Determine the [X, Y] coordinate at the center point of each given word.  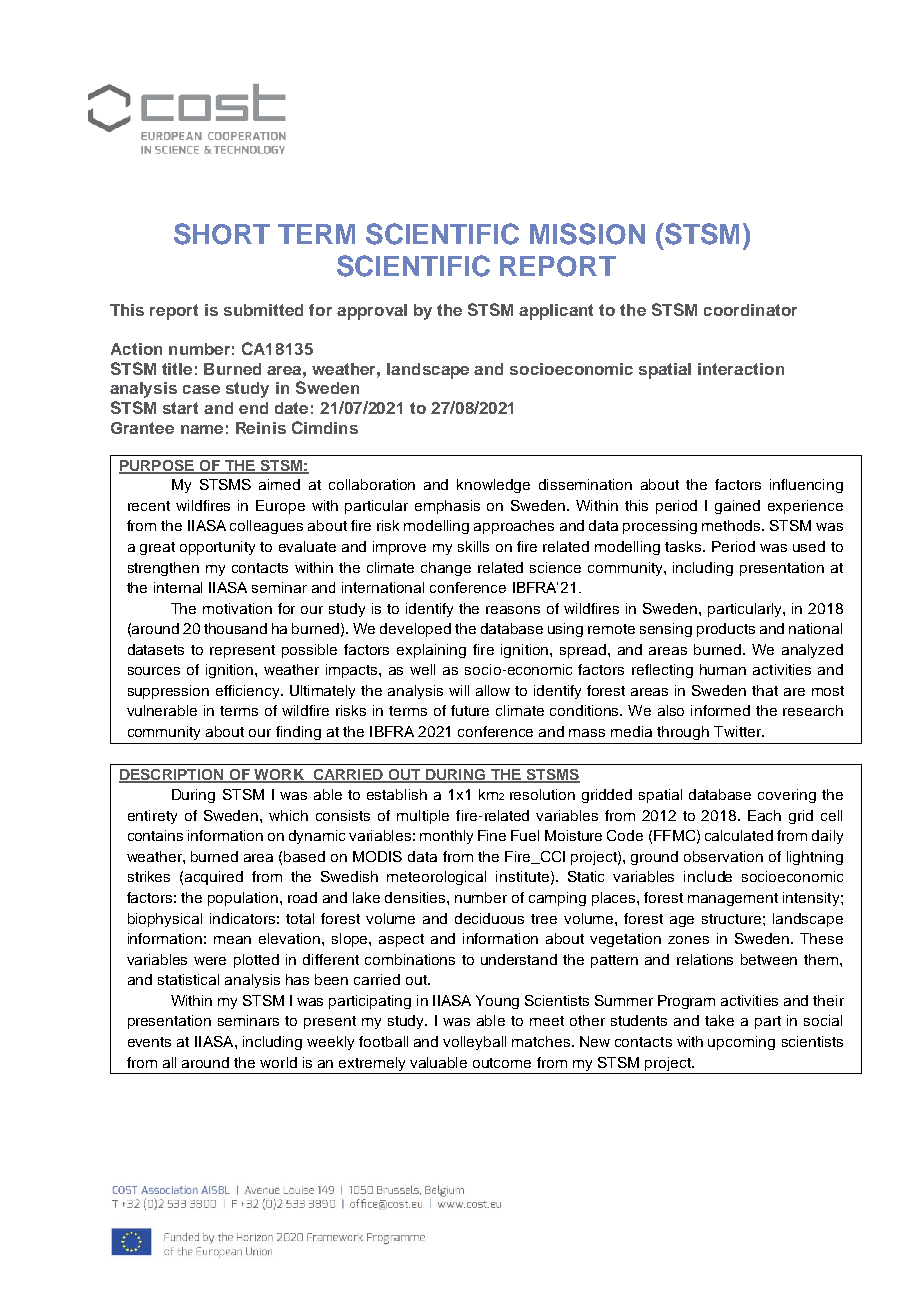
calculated [739, 835]
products [726, 630]
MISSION [587, 234]
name [202, 429]
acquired [214, 878]
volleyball [474, 1043]
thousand [235, 628]
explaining [431, 651]
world [278, 1062]
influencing [806, 486]
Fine [492, 835]
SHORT [222, 234]
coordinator [750, 310]
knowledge [493, 486]
